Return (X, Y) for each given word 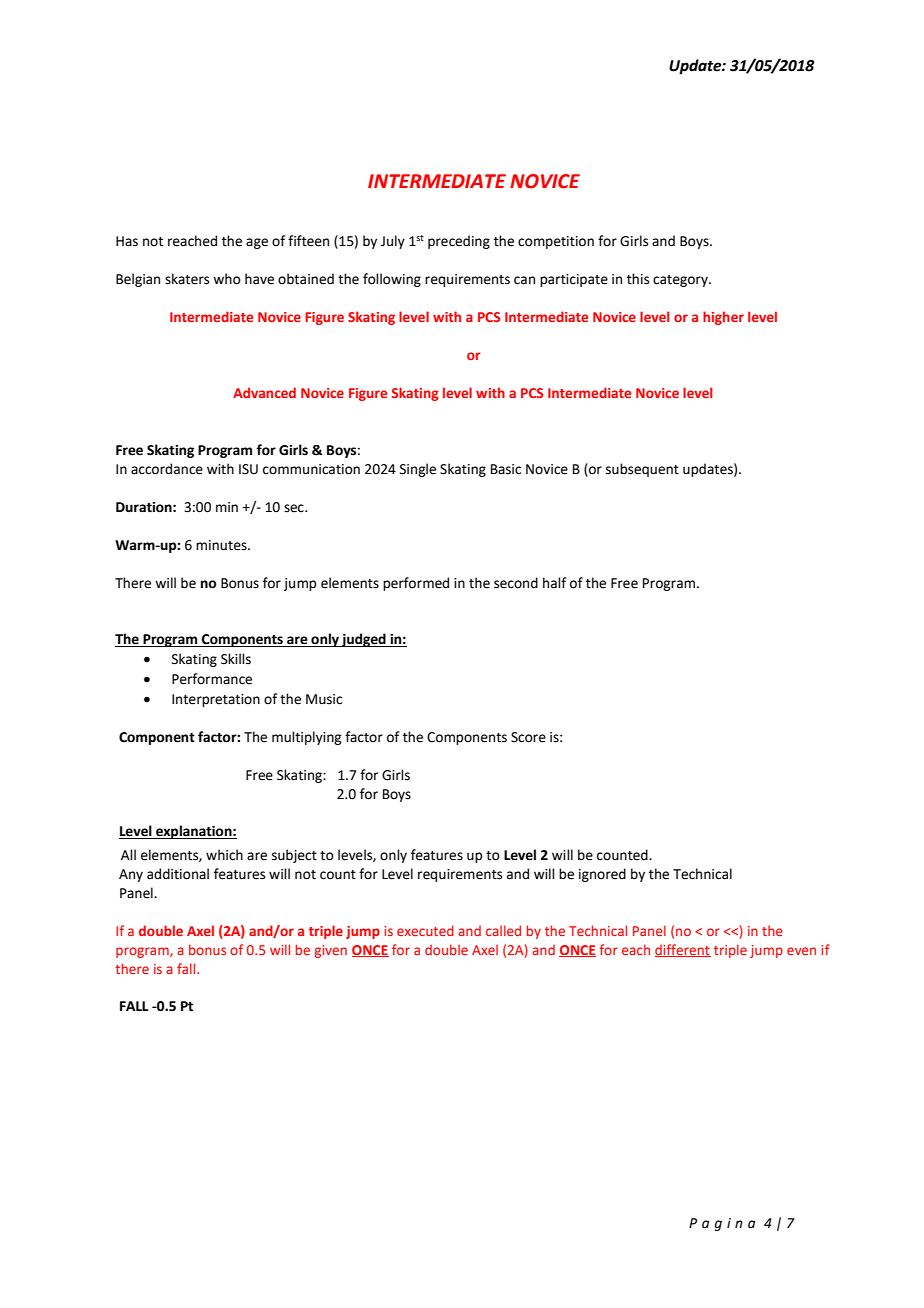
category (681, 281)
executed (425, 930)
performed (416, 584)
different (683, 950)
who (227, 279)
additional (178, 874)
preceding (459, 242)
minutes (222, 545)
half (554, 583)
